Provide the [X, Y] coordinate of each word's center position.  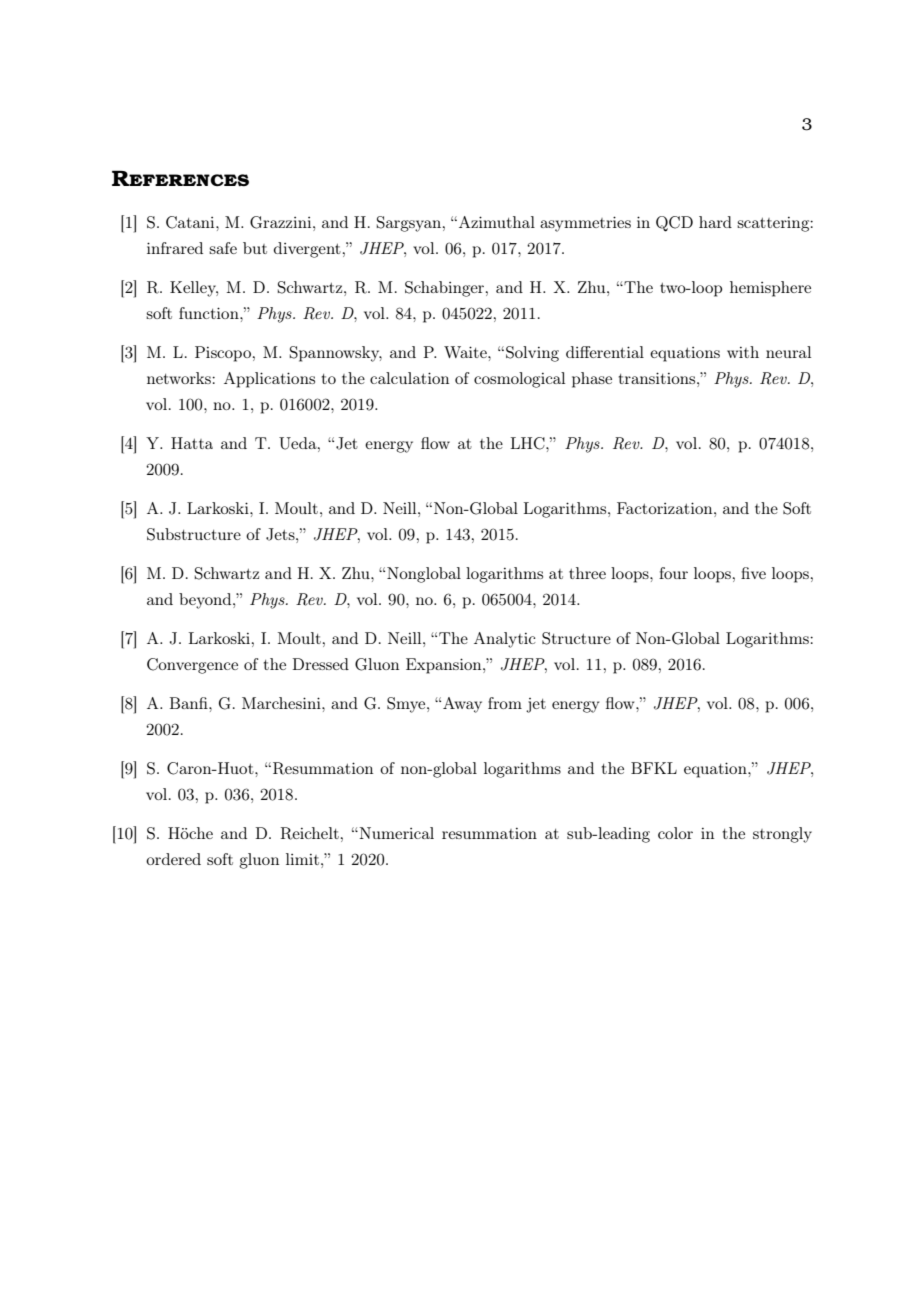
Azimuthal [497, 222]
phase [592, 380]
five [753, 573]
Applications [269, 380]
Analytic [505, 640]
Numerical [395, 833]
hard [715, 222]
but [255, 248]
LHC [529, 443]
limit [302, 859]
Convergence [192, 666]
